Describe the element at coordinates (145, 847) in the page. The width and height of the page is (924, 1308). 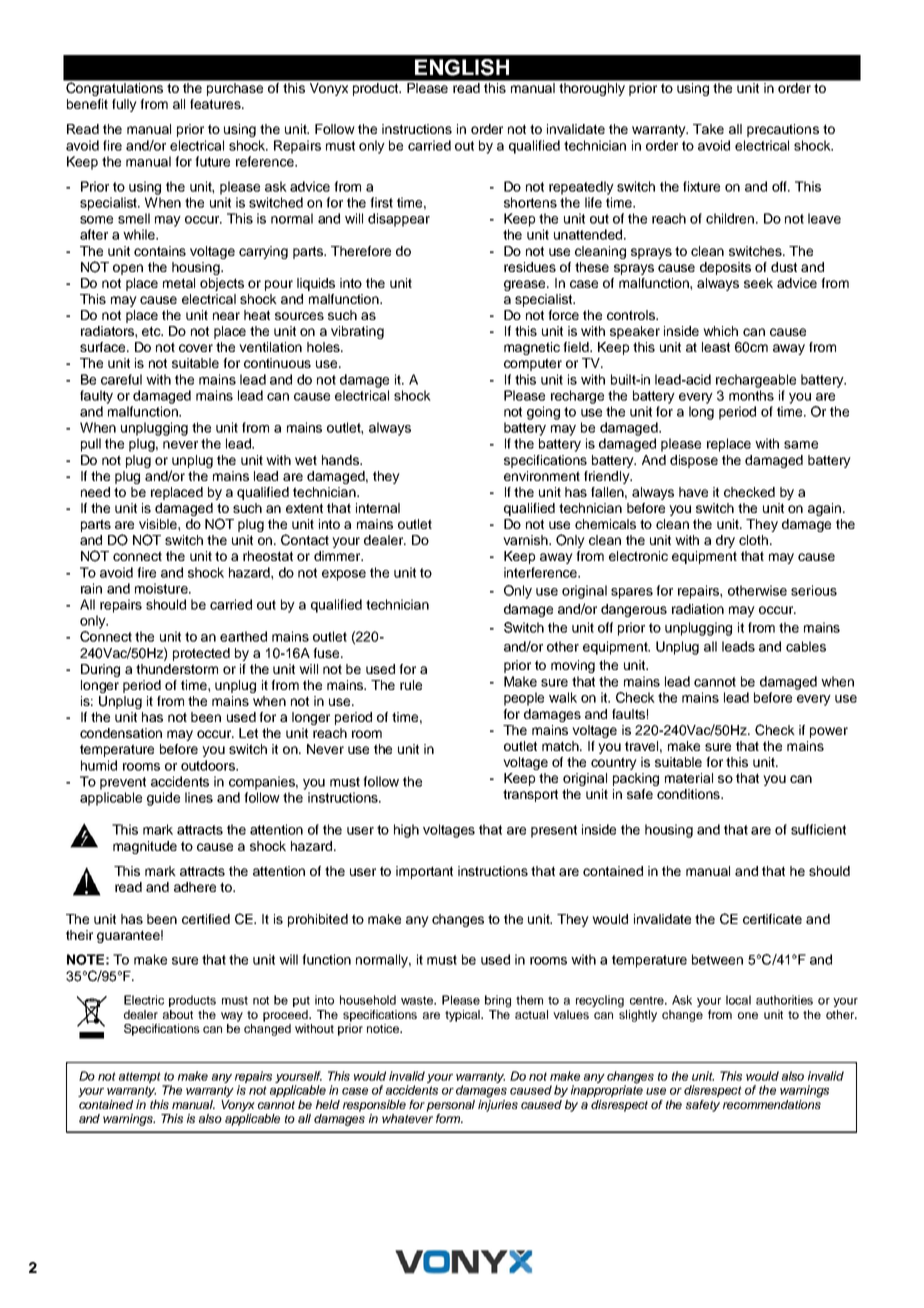
I see `magnitude` at that location.
